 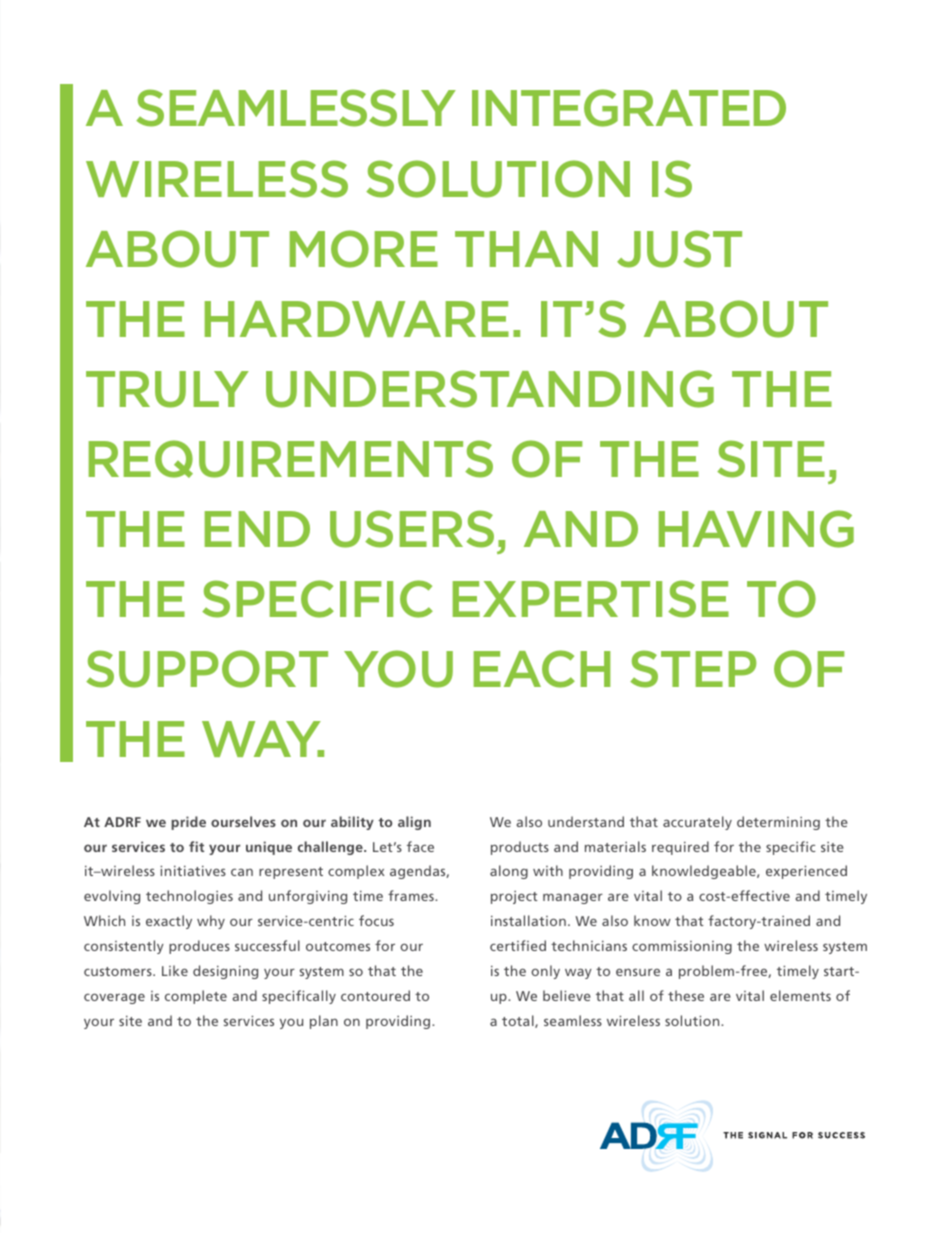 What do you see at coordinates (697, 823) in the screenshot?
I see `accurately` at bounding box center [697, 823].
